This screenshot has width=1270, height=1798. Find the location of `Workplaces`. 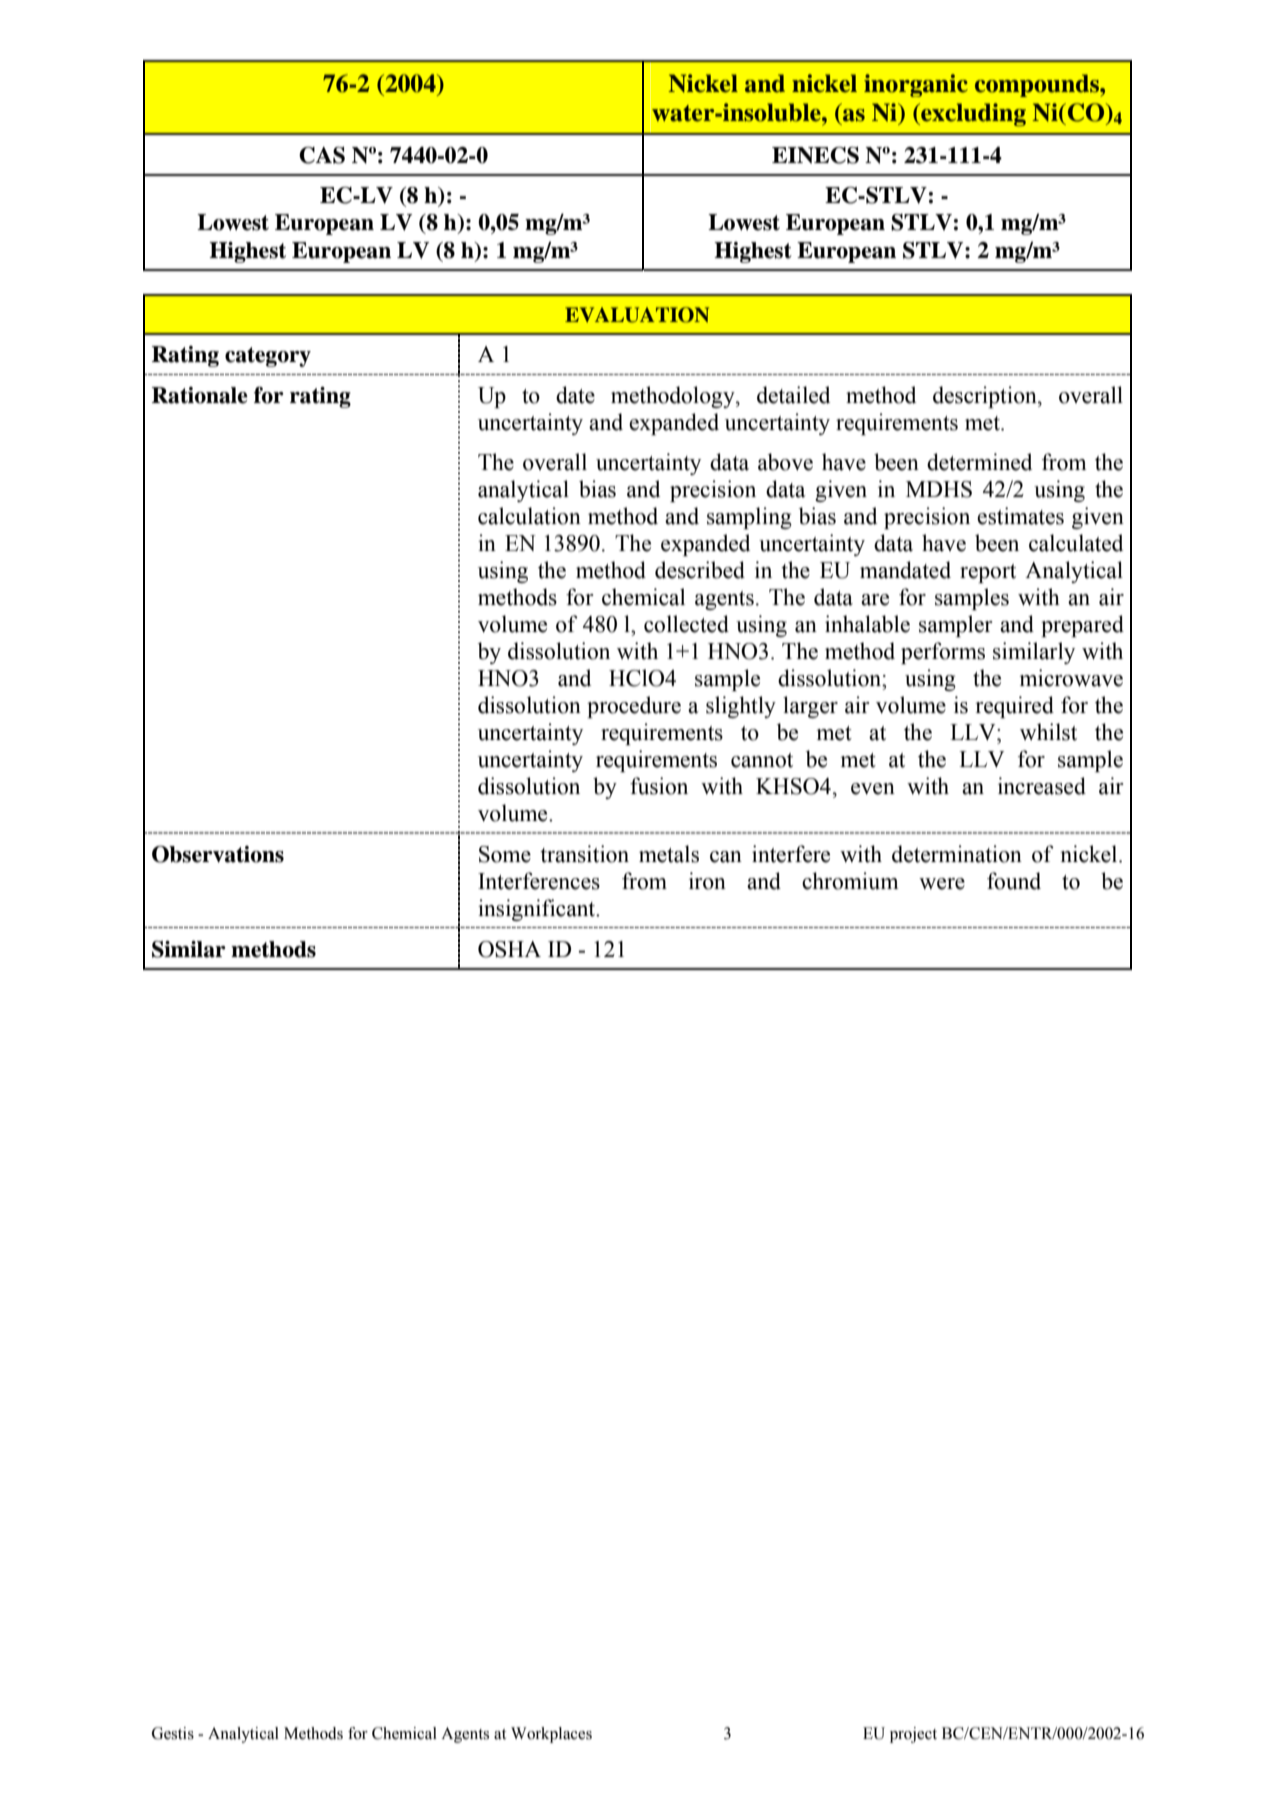

Workplaces is located at coordinates (551, 1735).
